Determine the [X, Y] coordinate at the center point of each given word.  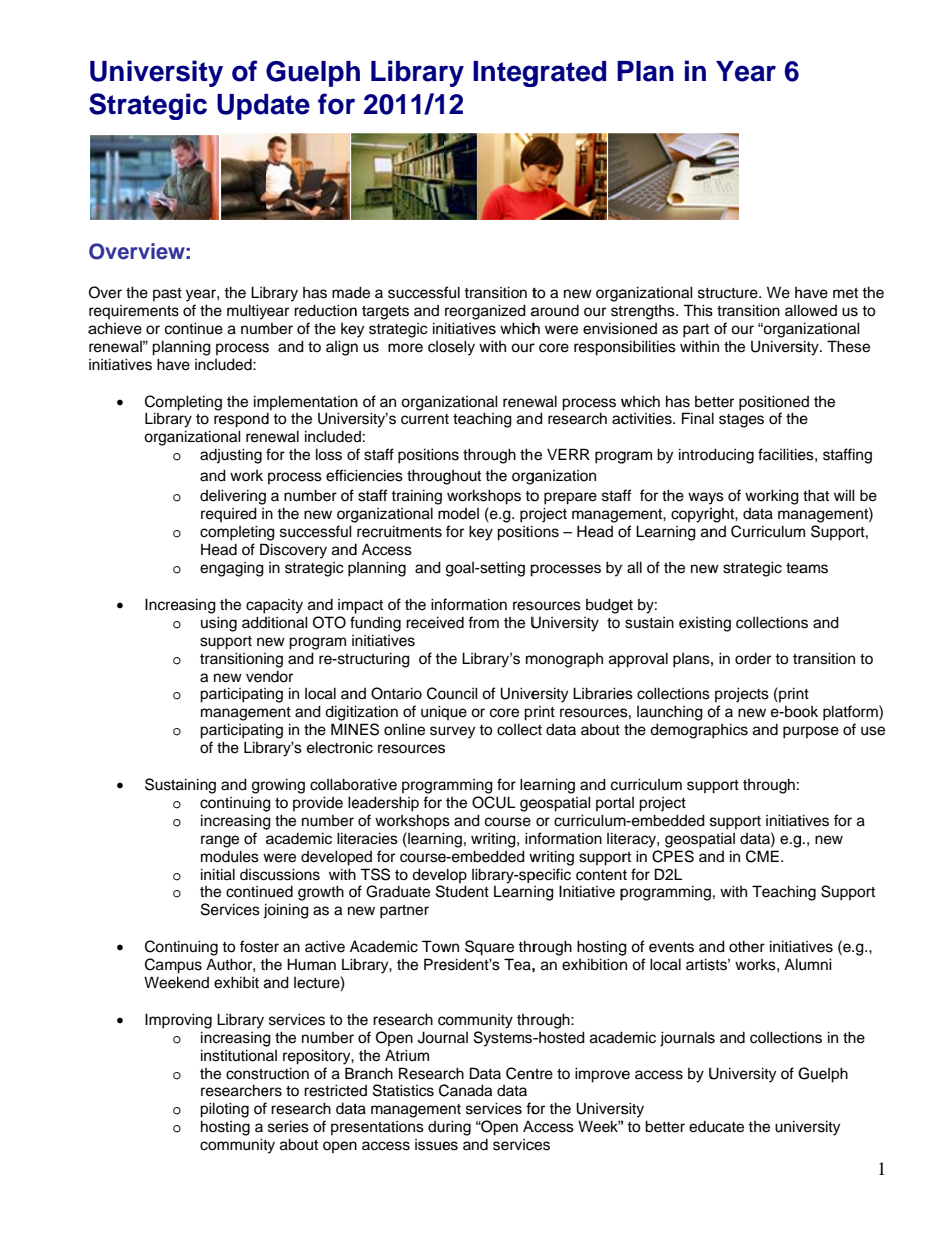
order [753, 658]
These [848, 346]
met [845, 293]
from [483, 622]
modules [230, 856]
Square [489, 948]
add [254, 622]
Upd [244, 106]
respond [241, 420]
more [405, 348]
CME [762, 856]
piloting [224, 1110]
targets [385, 313]
